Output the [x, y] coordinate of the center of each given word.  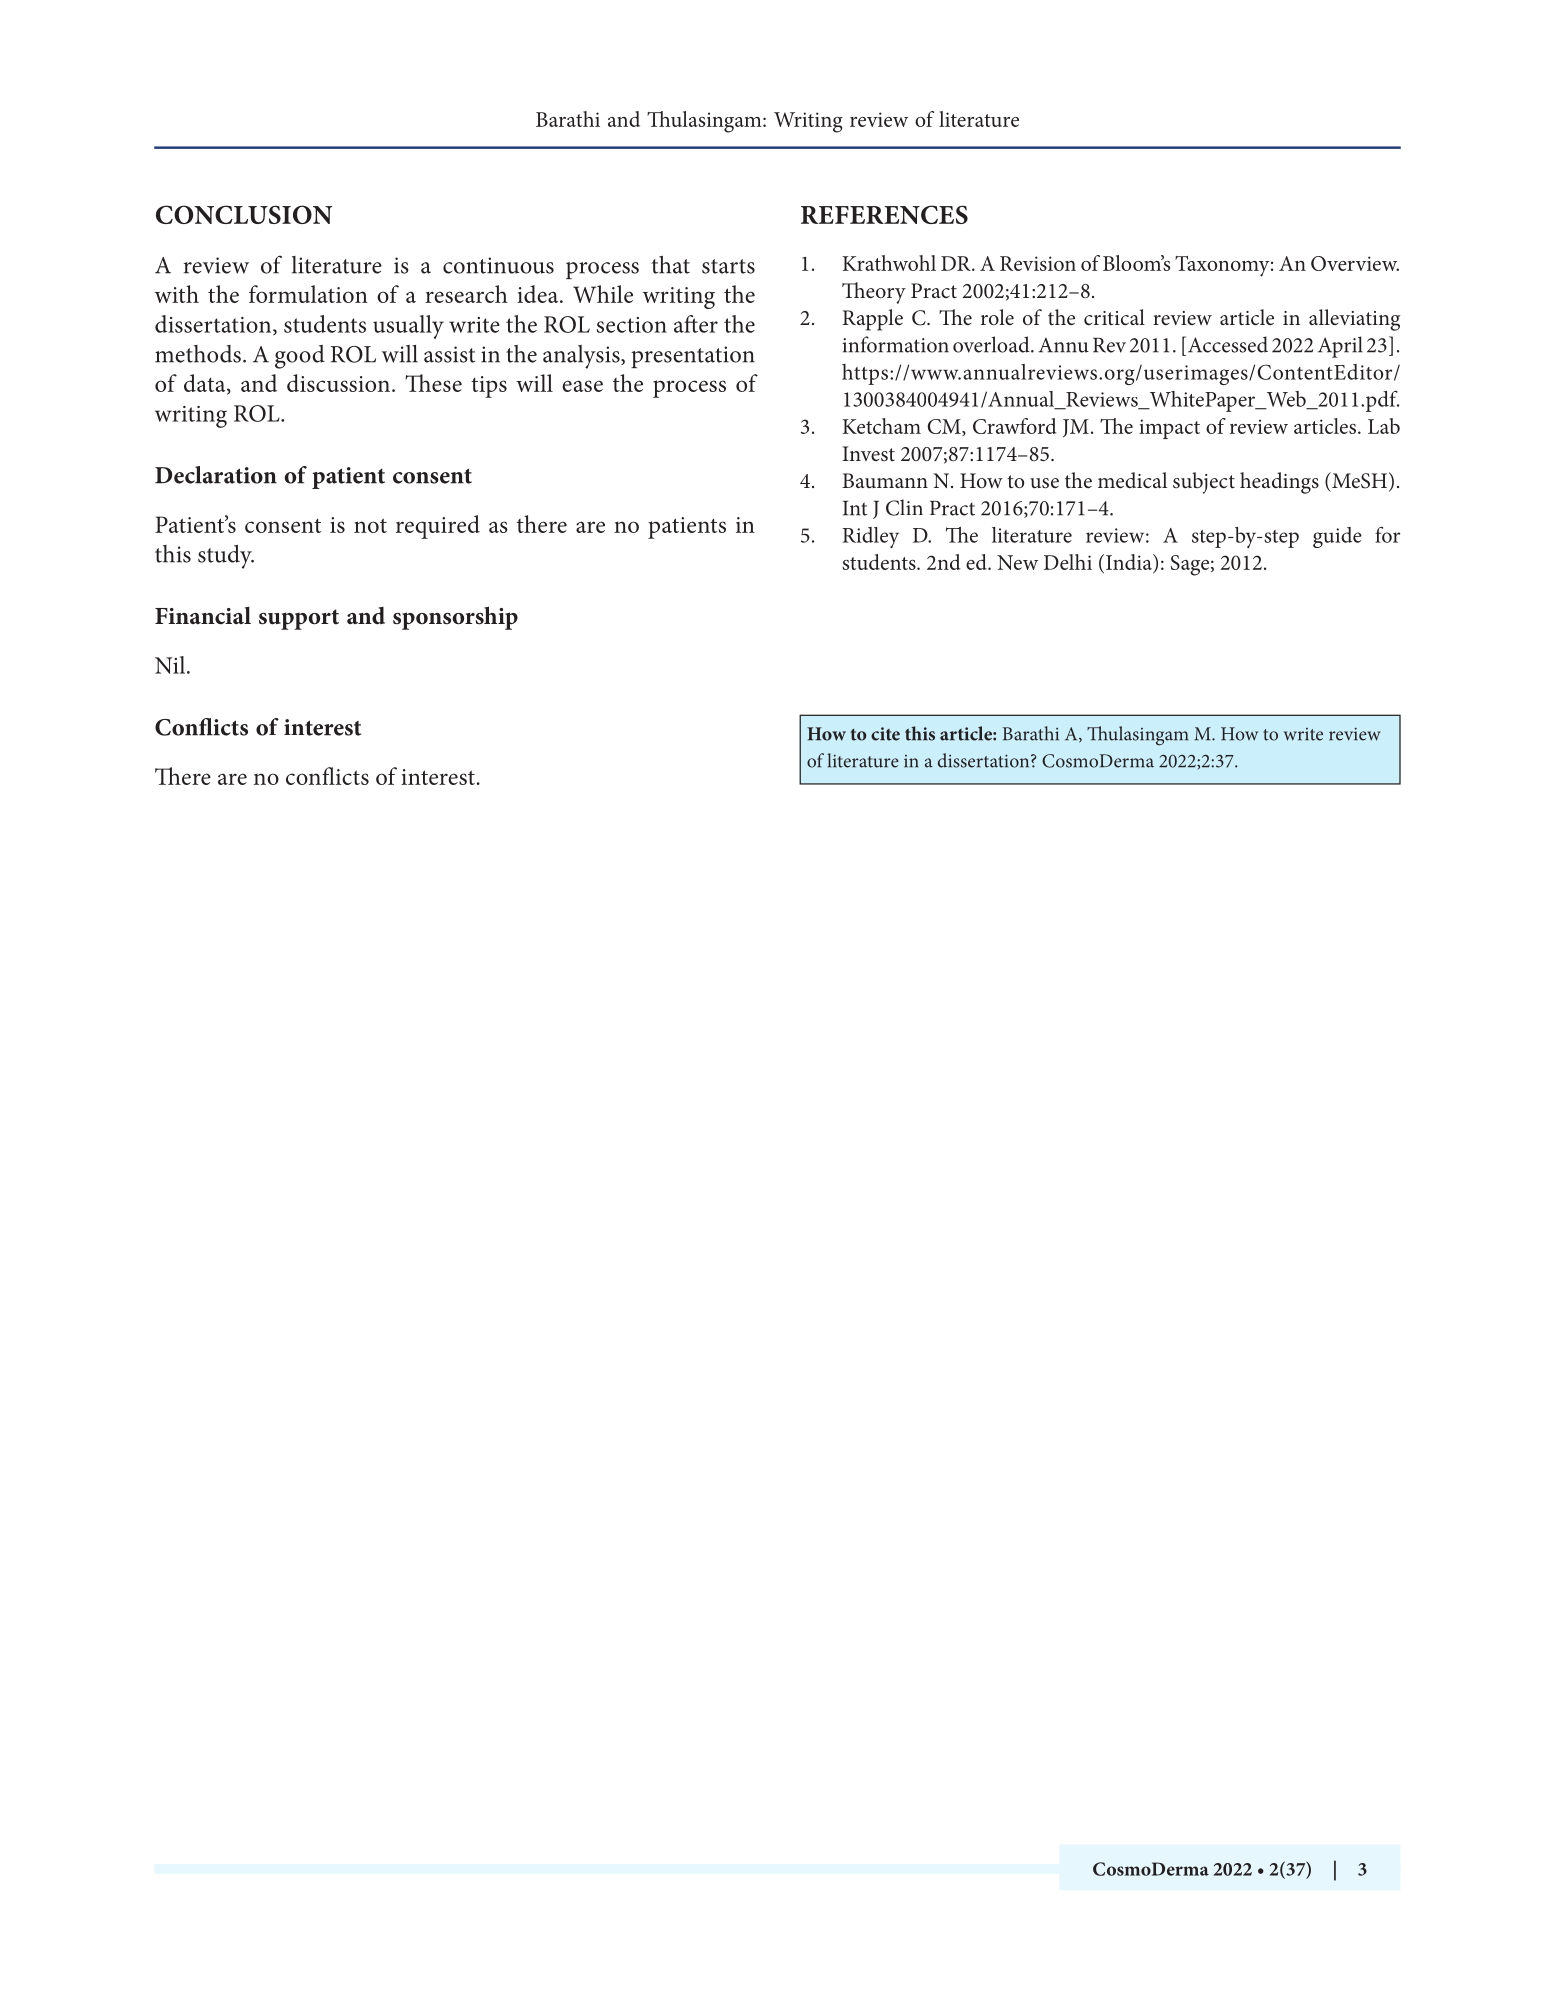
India [1130, 562]
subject [1204, 483]
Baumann [885, 480]
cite [885, 734]
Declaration [216, 475]
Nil [171, 665]
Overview [1355, 263]
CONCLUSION [244, 214]
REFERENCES [884, 214]
